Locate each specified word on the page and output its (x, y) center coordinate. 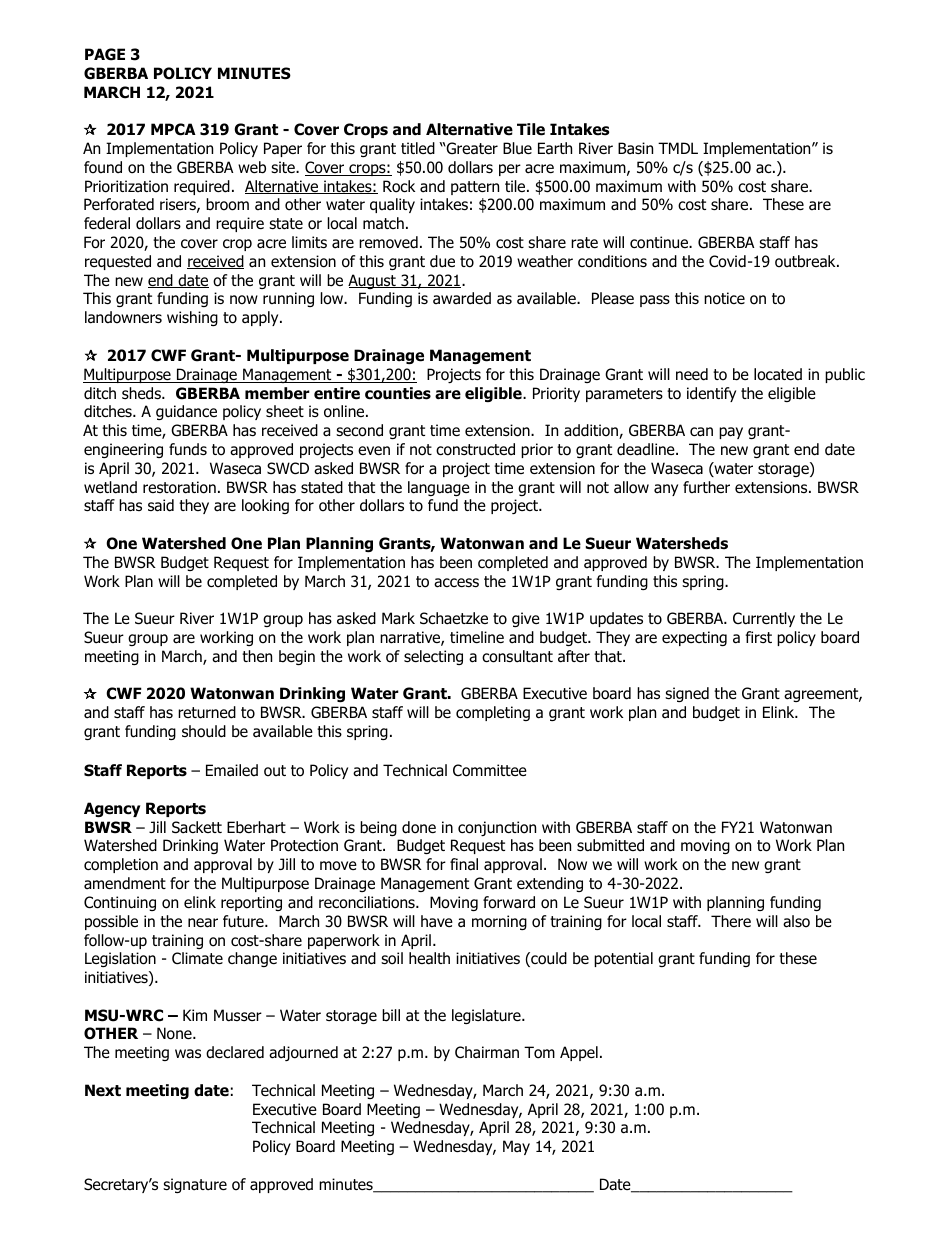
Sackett (197, 827)
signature (195, 1185)
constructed (475, 449)
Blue (517, 148)
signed (687, 694)
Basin (635, 148)
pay (731, 433)
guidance (186, 412)
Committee (490, 770)
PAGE (105, 54)
